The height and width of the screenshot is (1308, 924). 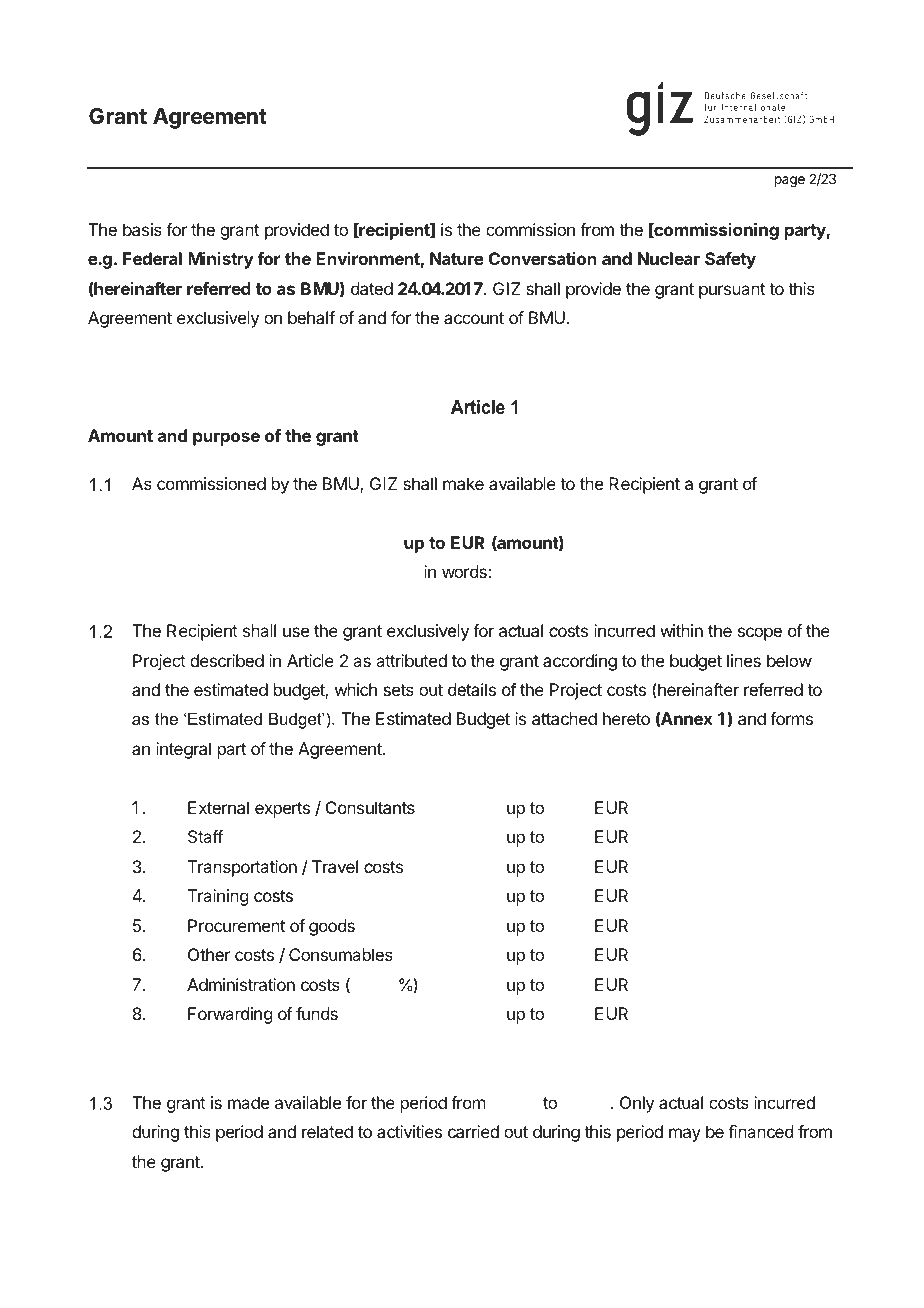 What do you see at coordinates (463, 483) in the screenshot?
I see `make` at bounding box center [463, 483].
